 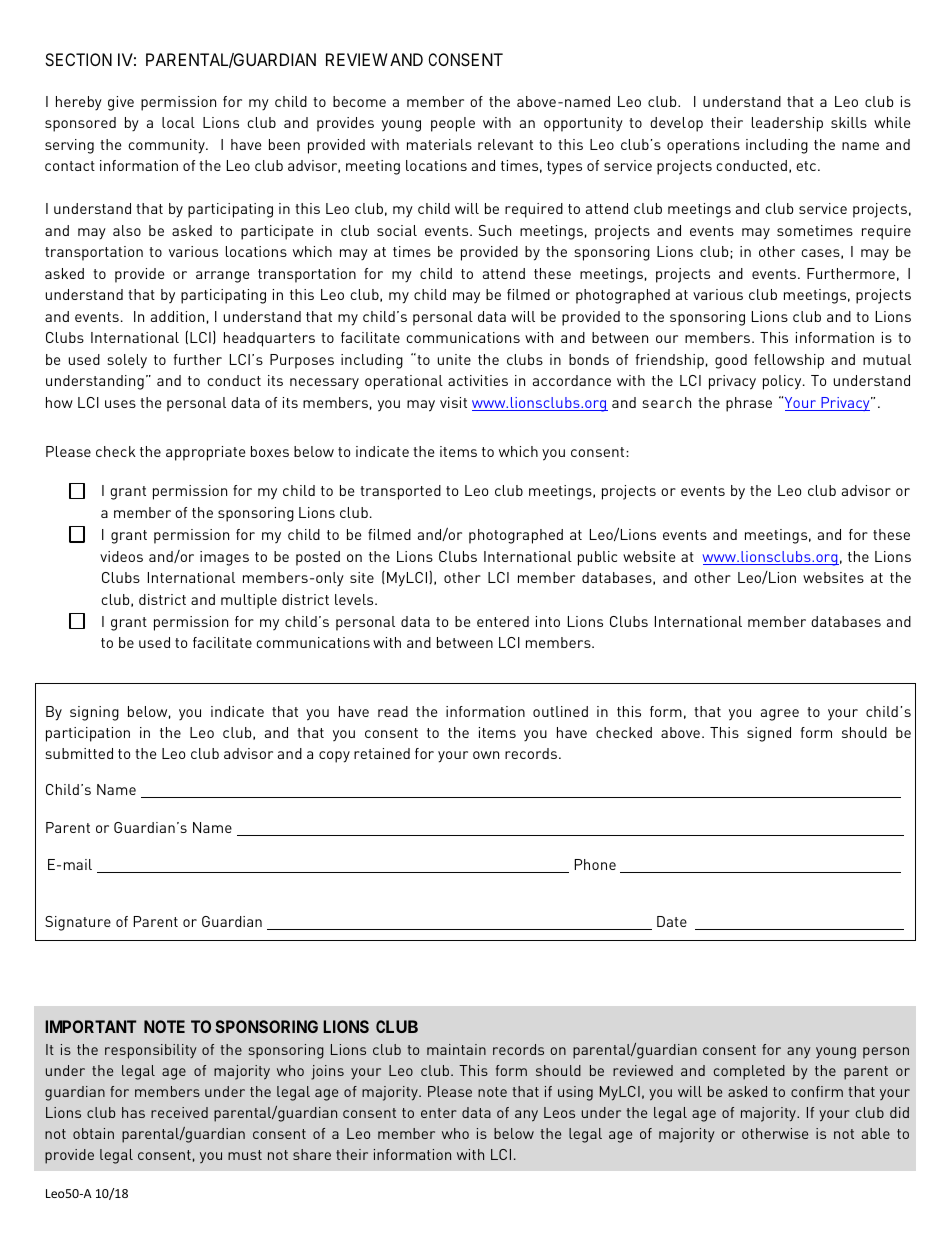 I want to click on Leos, so click(x=559, y=1112).
